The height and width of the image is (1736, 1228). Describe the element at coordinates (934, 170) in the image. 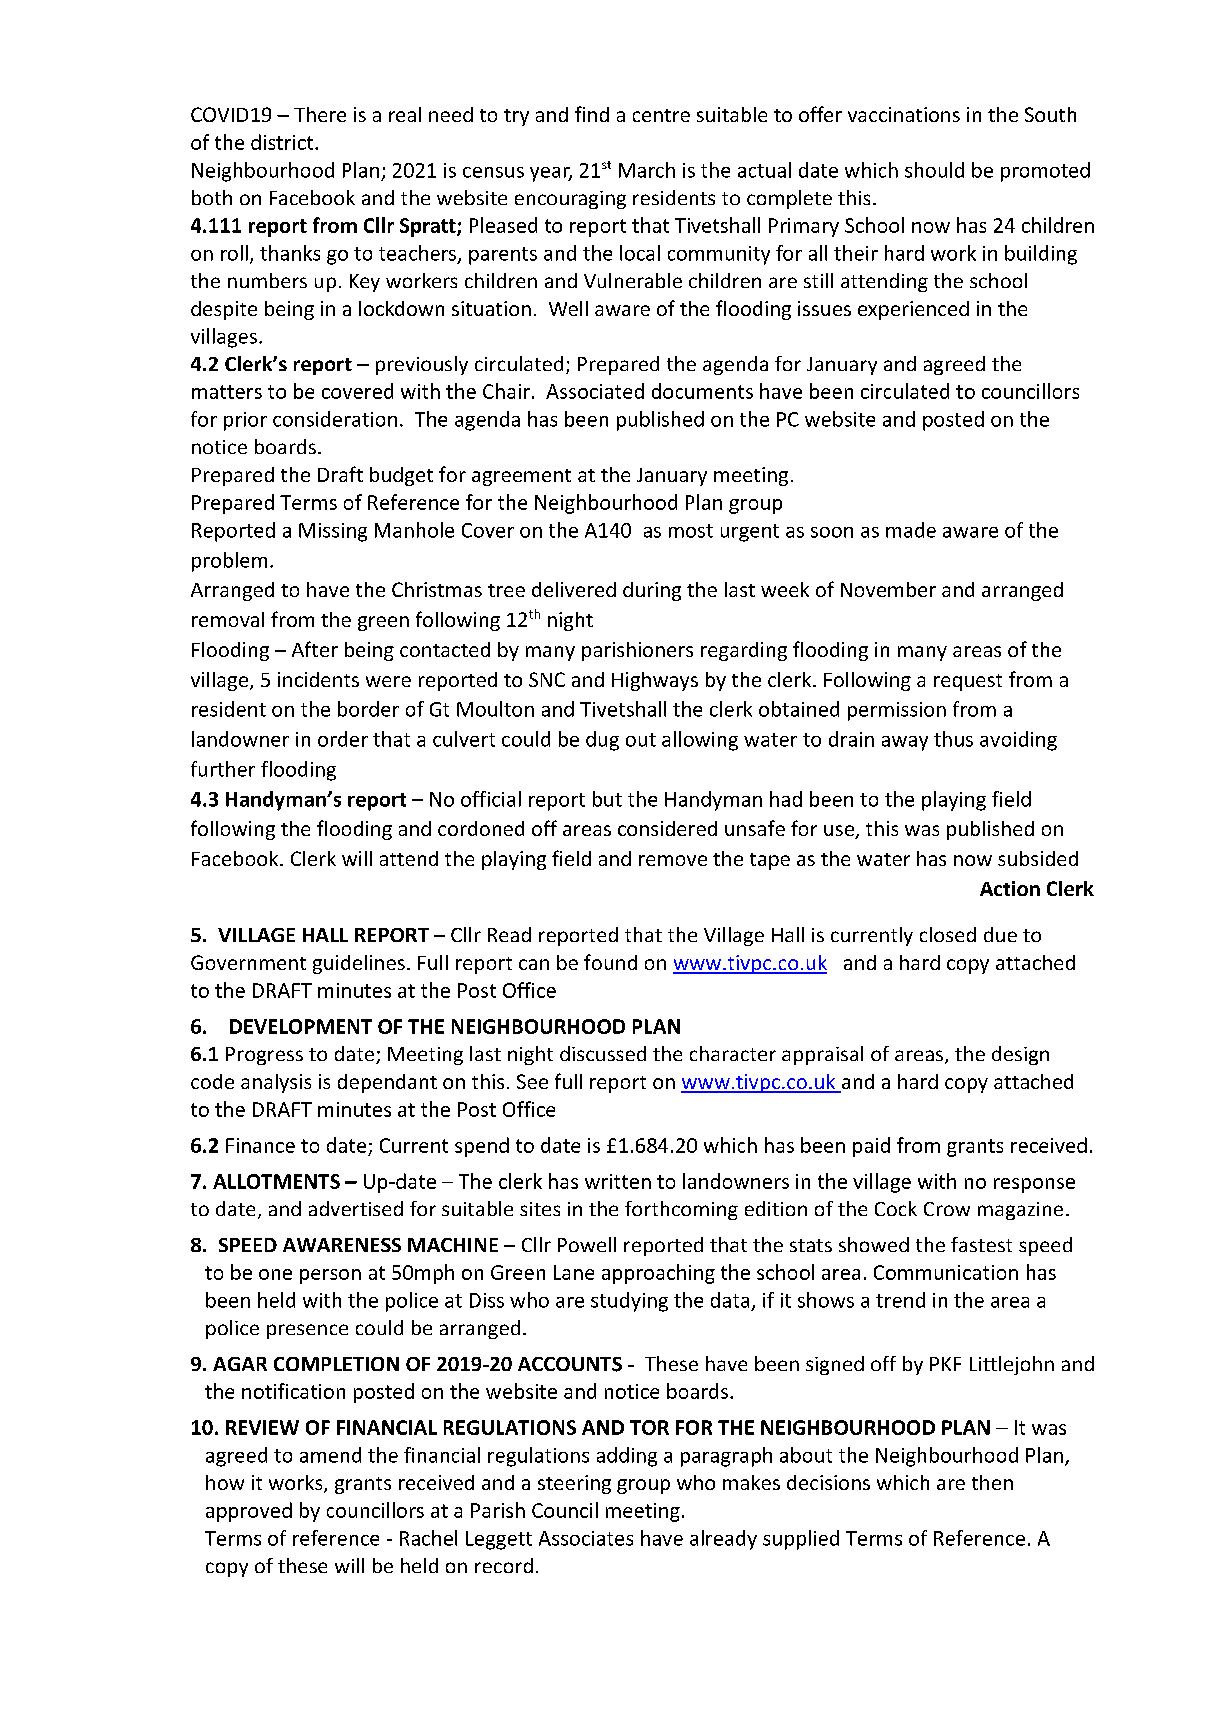

I see `should` at that location.
